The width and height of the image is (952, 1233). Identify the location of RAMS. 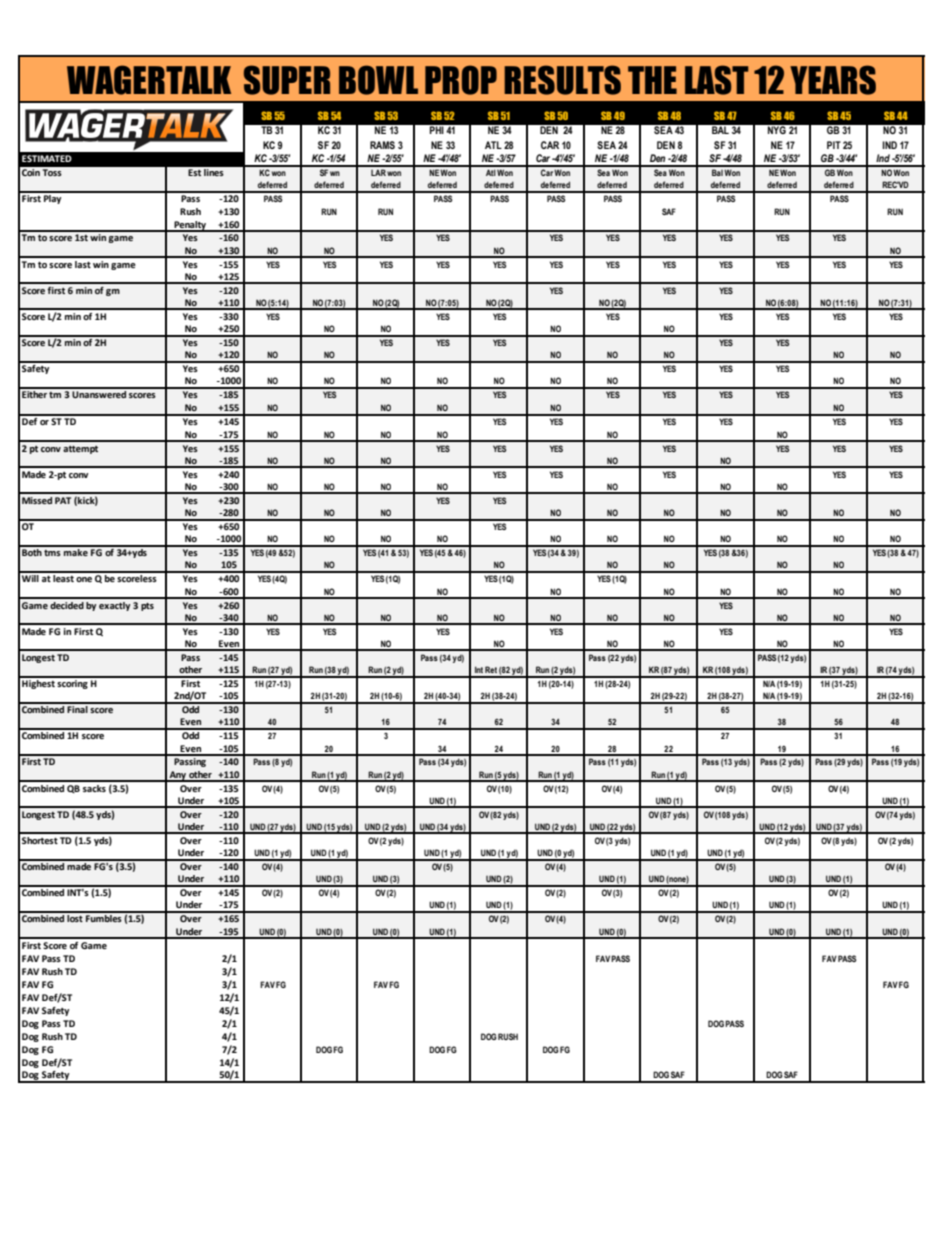
(382, 145).
